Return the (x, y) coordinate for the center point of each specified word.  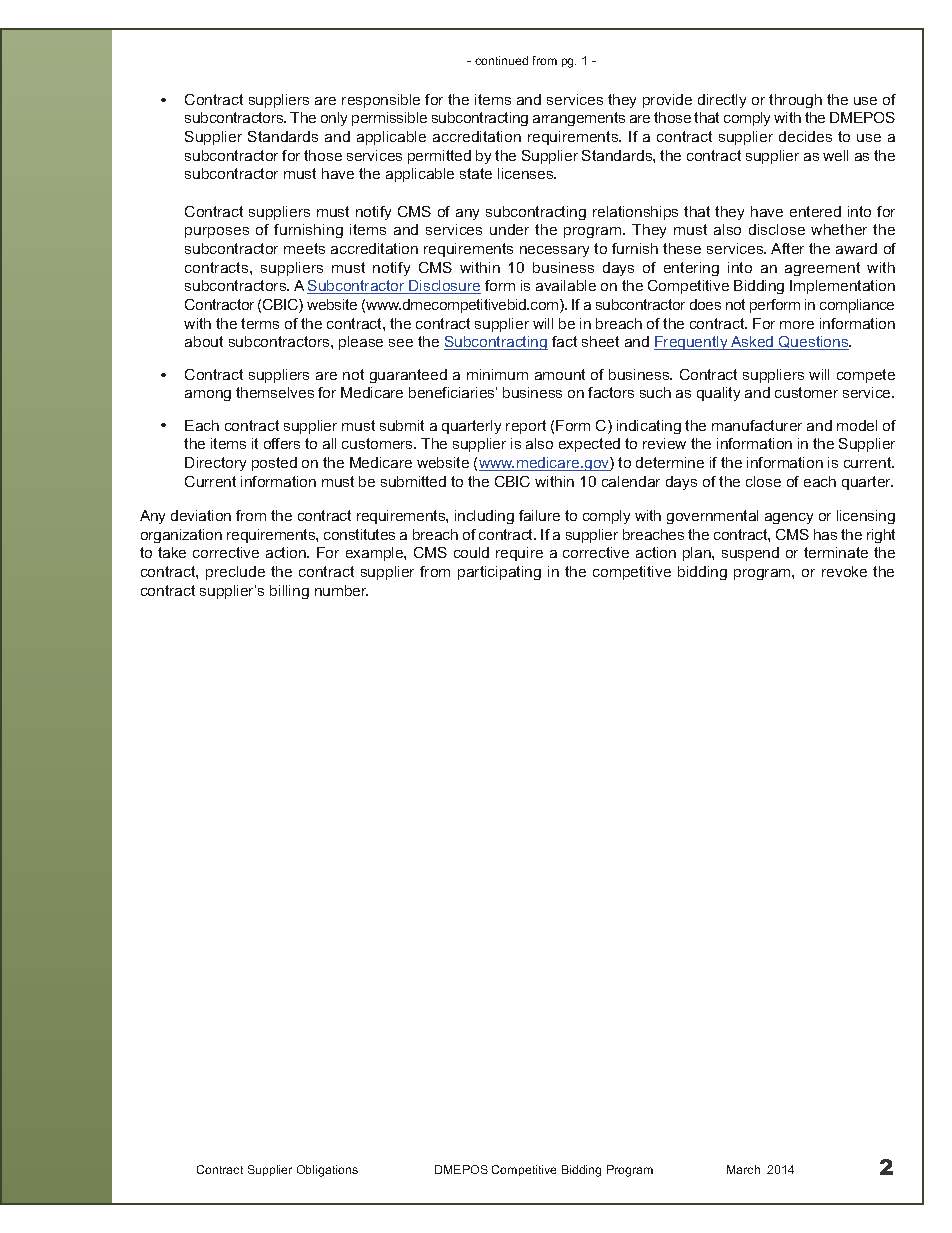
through (795, 101)
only (334, 119)
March (743, 1169)
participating (499, 573)
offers (282, 443)
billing (289, 592)
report (526, 427)
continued (501, 60)
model (857, 425)
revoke (844, 571)
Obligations (327, 1171)
